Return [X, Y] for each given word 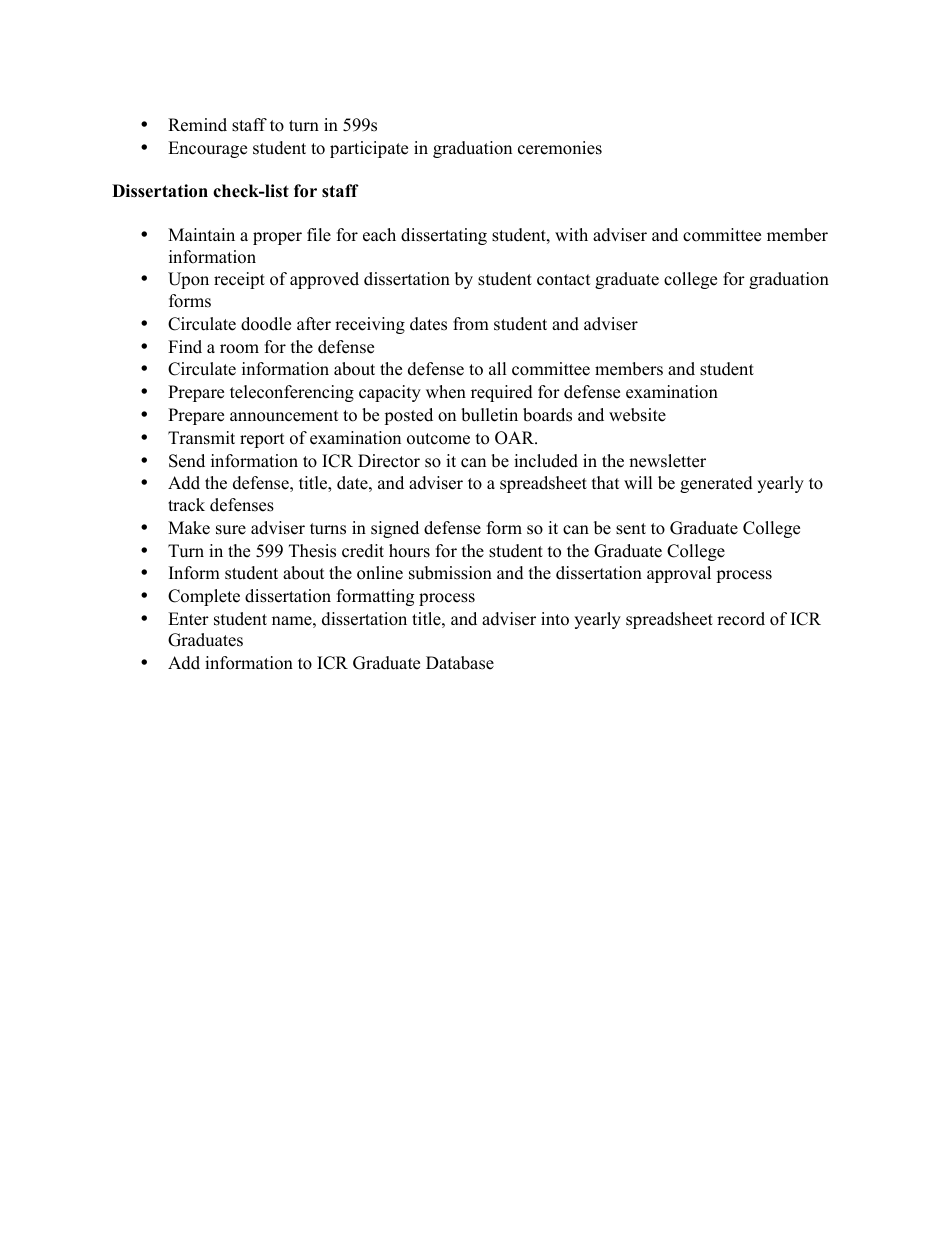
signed [395, 529]
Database [460, 663]
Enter [188, 619]
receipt [239, 280]
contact [564, 280]
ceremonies [560, 148]
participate [369, 149]
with [571, 234]
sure [231, 530]
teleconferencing [292, 393]
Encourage [207, 149]
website [637, 415]
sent [631, 529]
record [741, 619]
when [446, 392]
